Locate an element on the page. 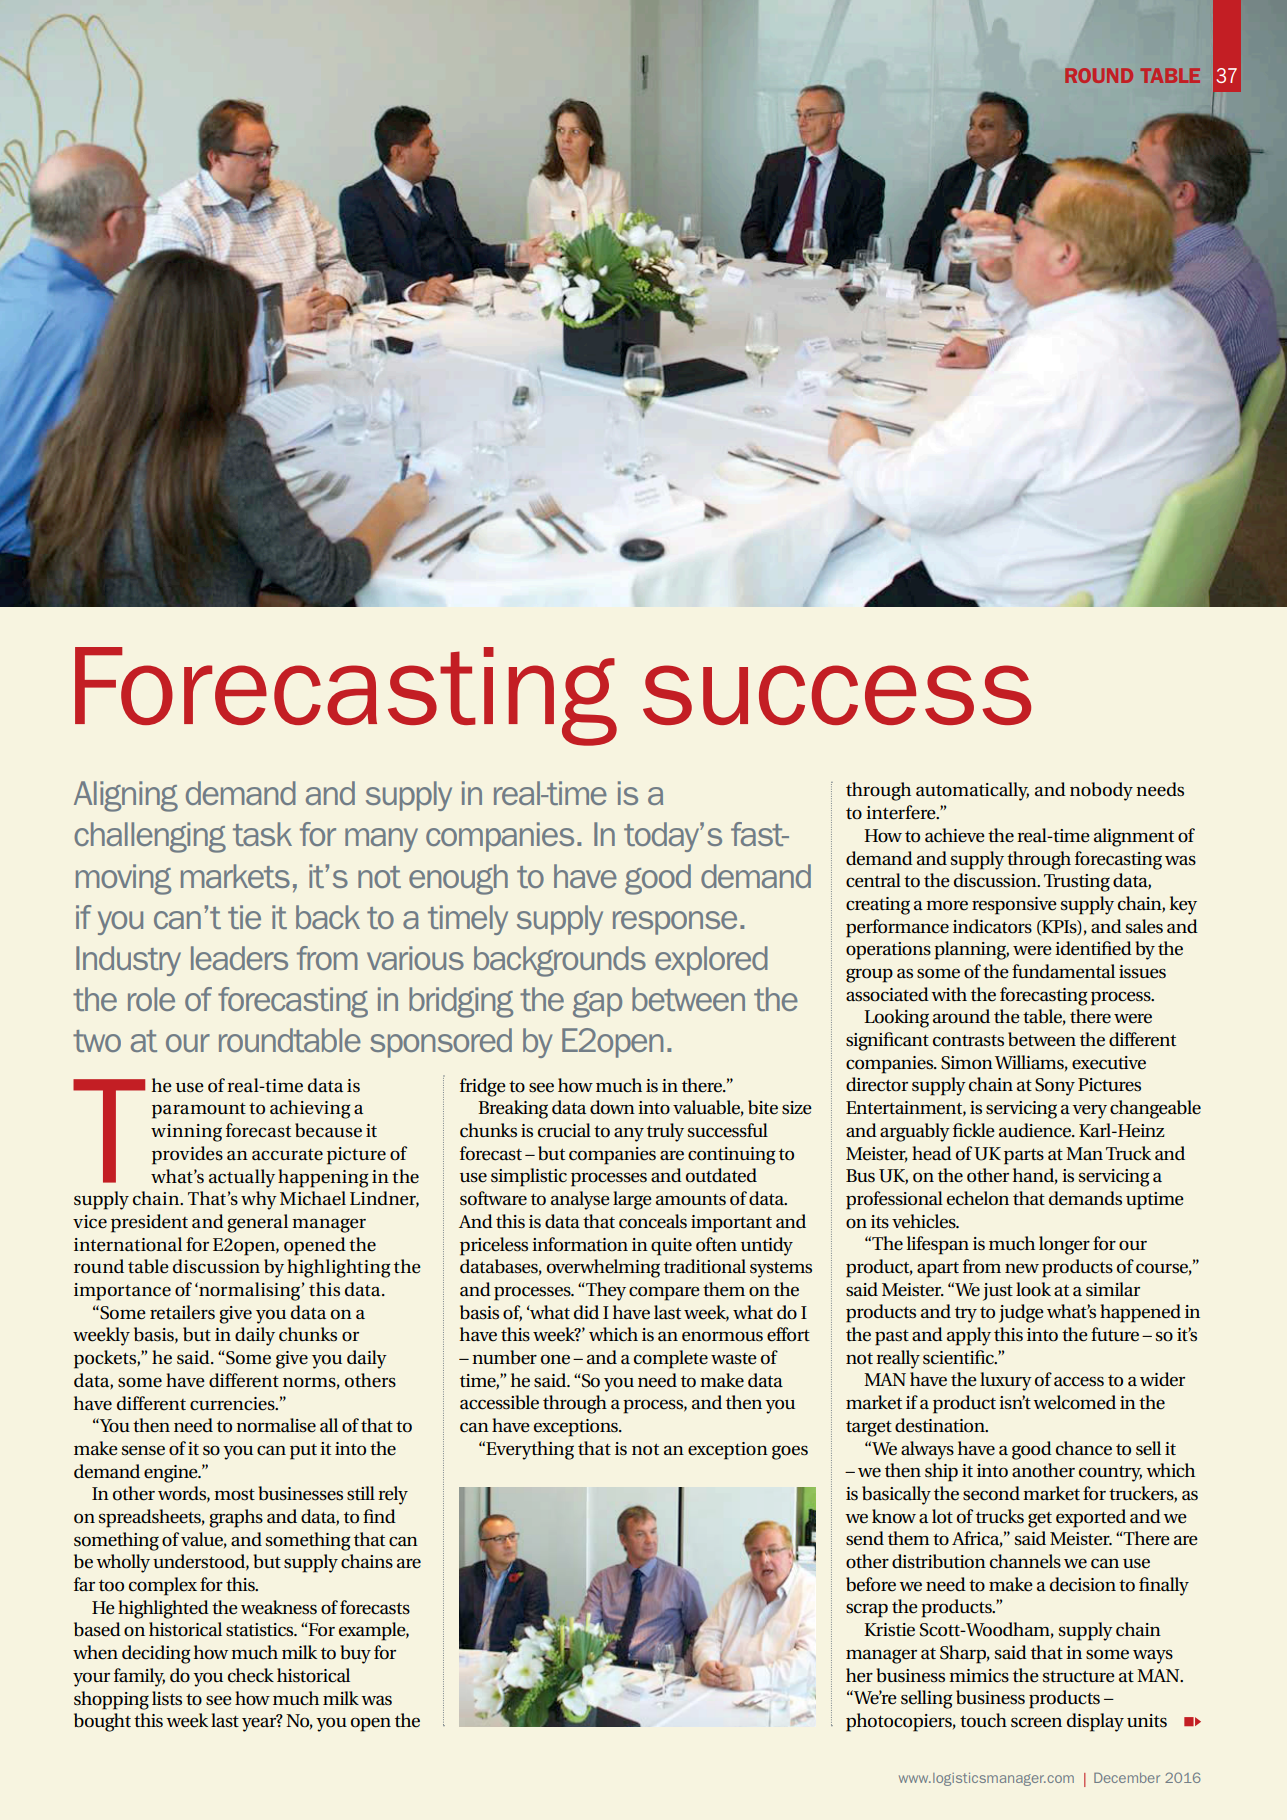 This page has height=1820, width=1287. truly is located at coordinates (665, 1132).
